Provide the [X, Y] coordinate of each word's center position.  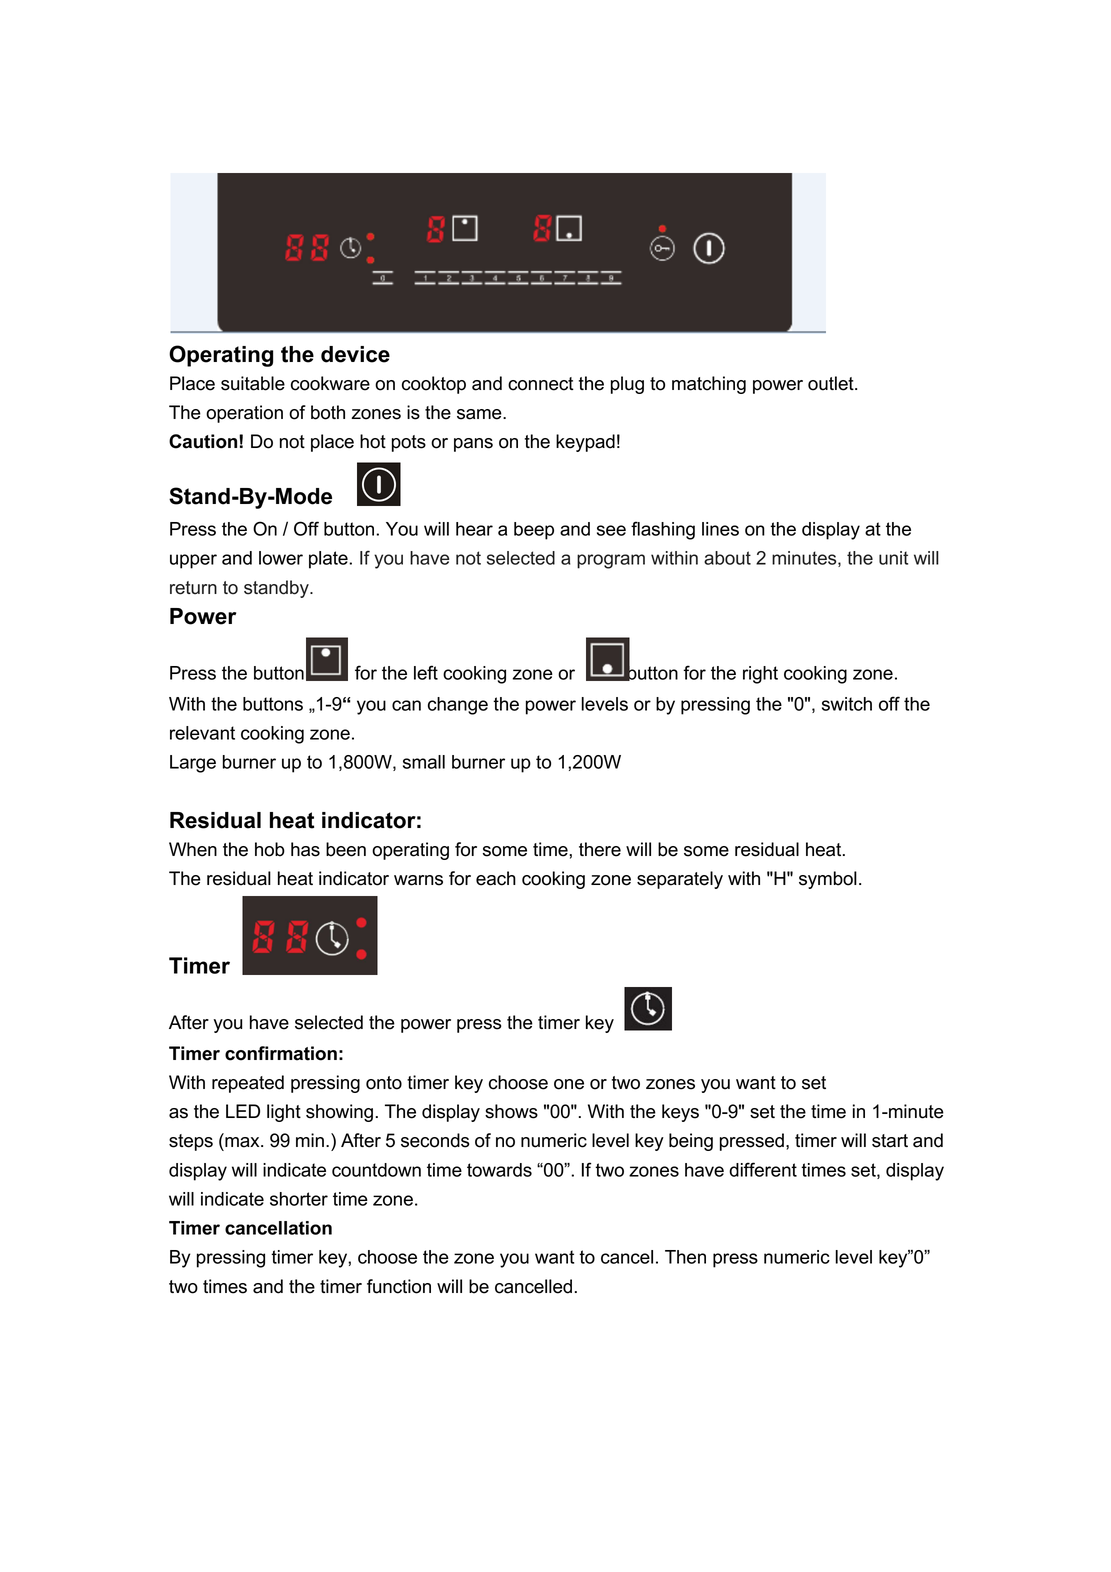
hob [270, 849]
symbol [828, 880]
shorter [299, 1199]
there [600, 849]
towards [499, 1170]
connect [541, 384]
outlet [832, 383]
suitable [253, 383]
